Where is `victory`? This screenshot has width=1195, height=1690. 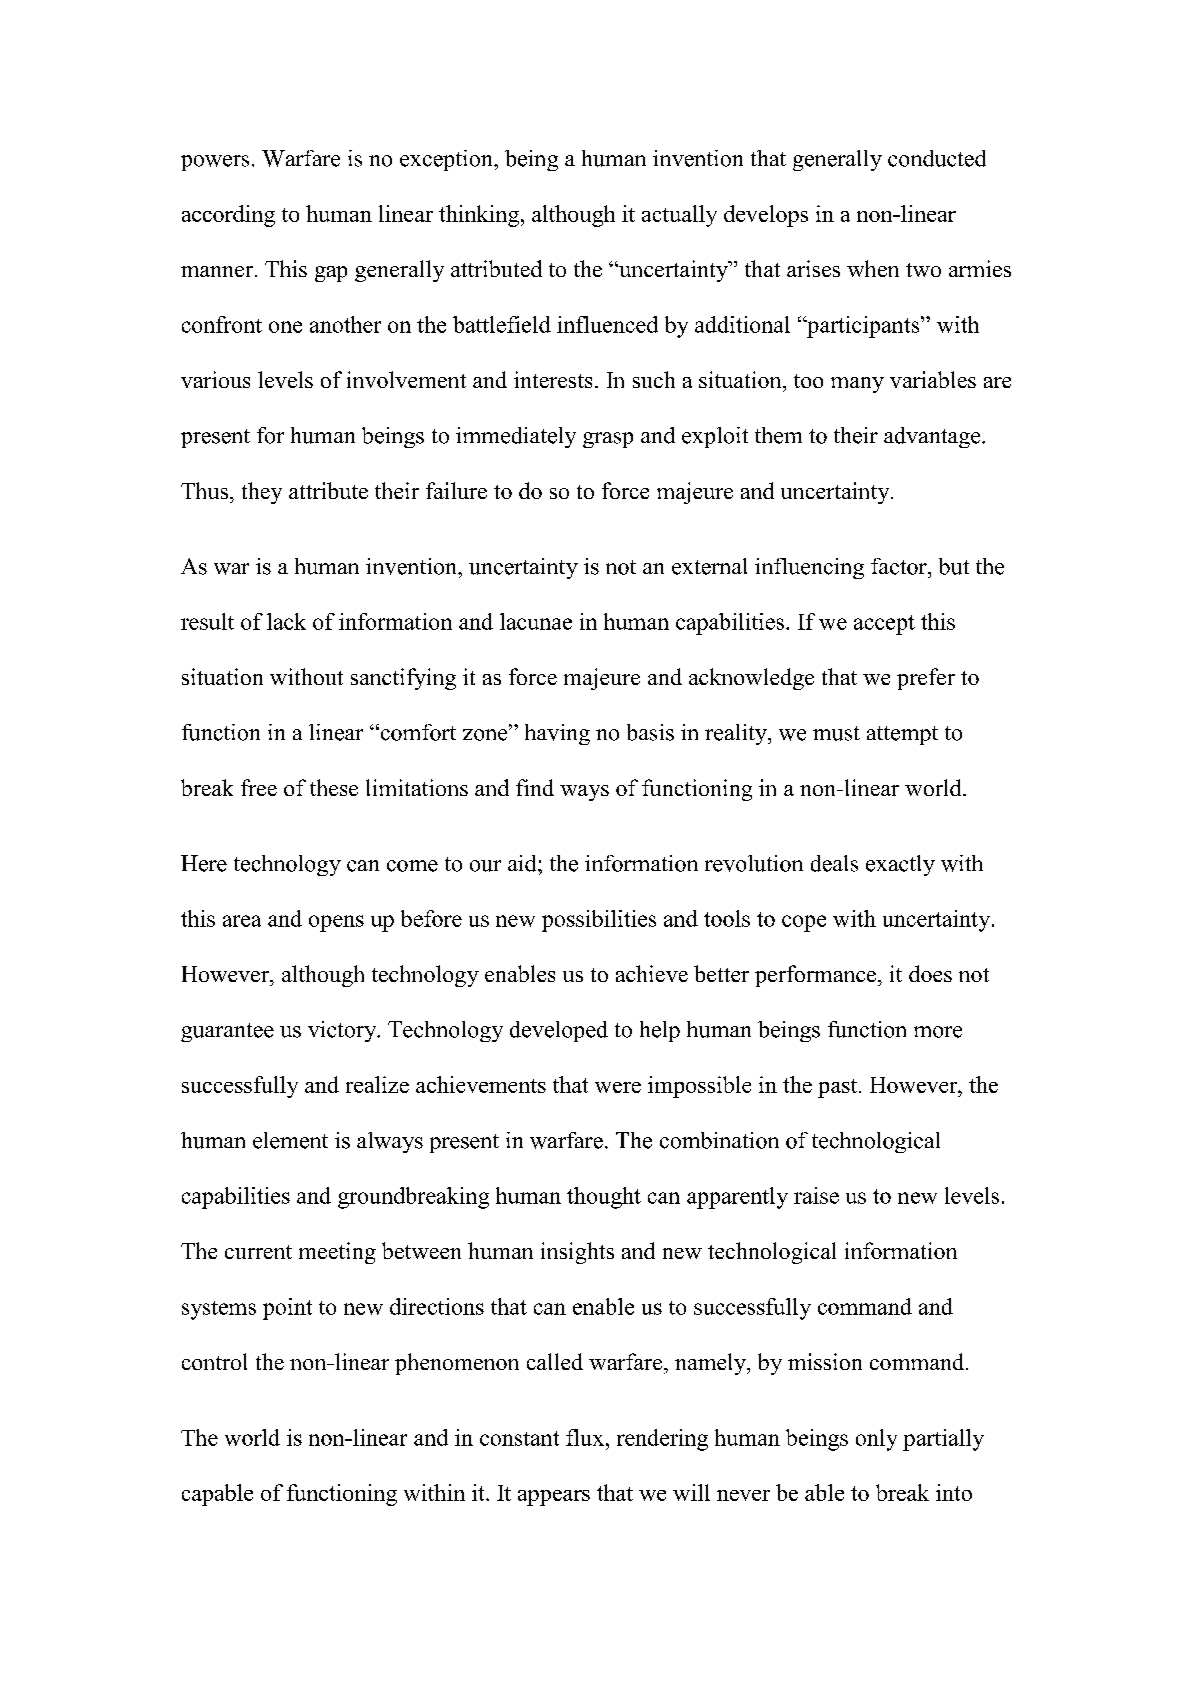
victory is located at coordinates (343, 1031).
